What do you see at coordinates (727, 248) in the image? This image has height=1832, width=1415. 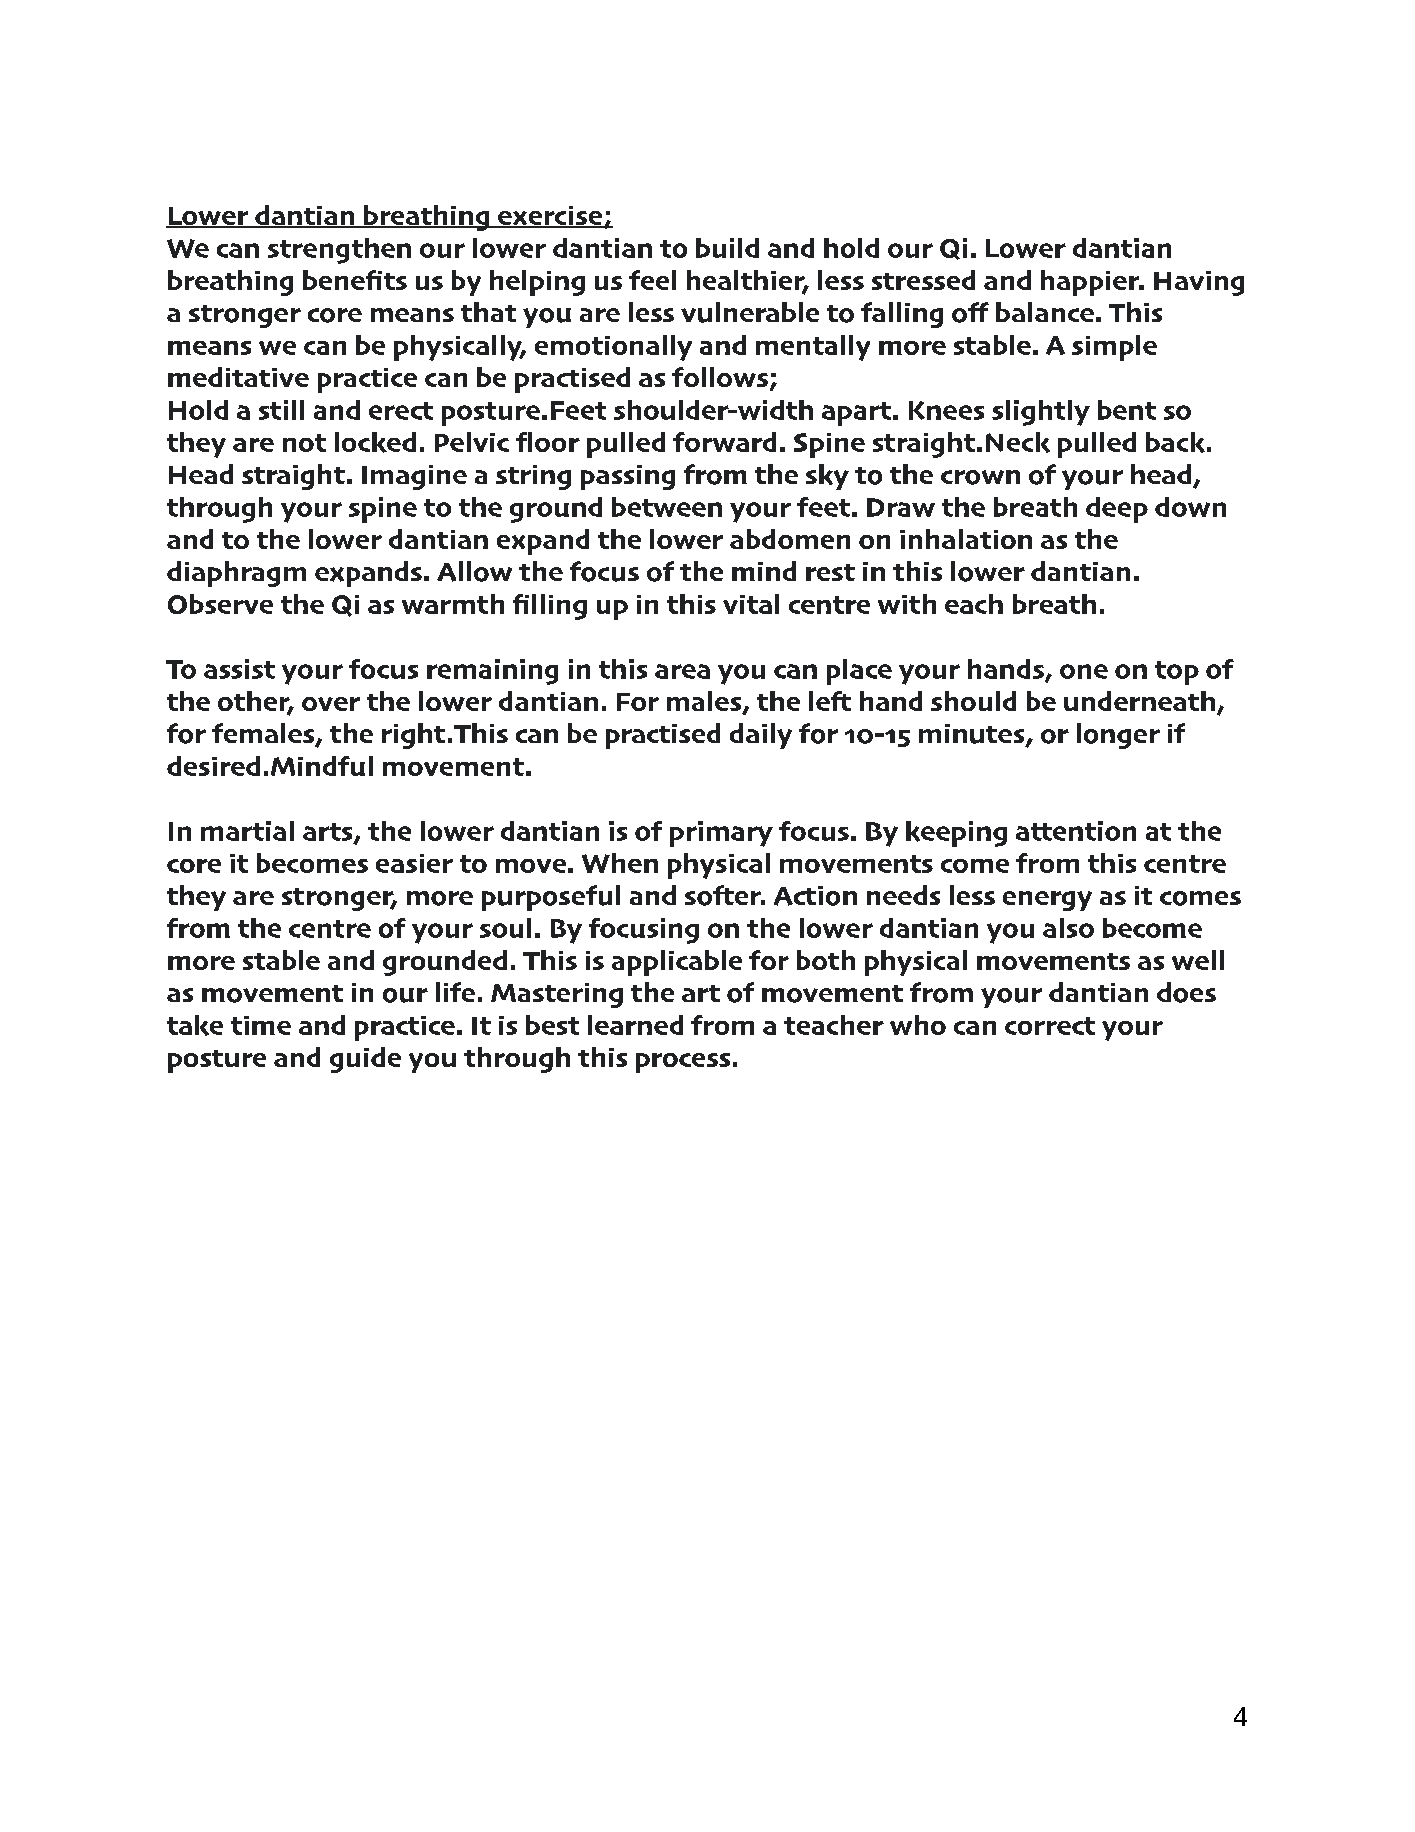 I see `build` at bounding box center [727, 248].
